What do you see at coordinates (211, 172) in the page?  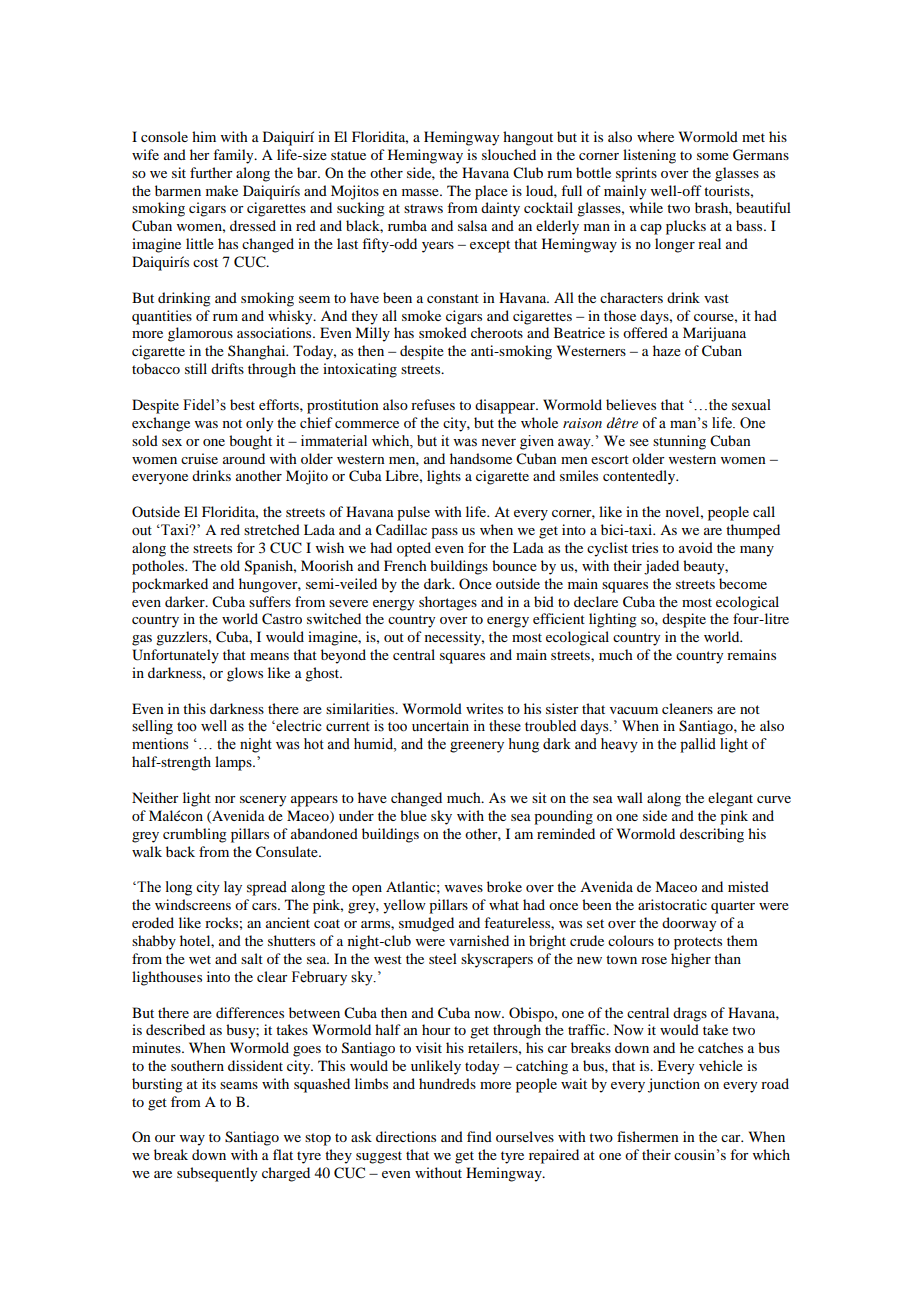 I see `further` at bounding box center [211, 172].
